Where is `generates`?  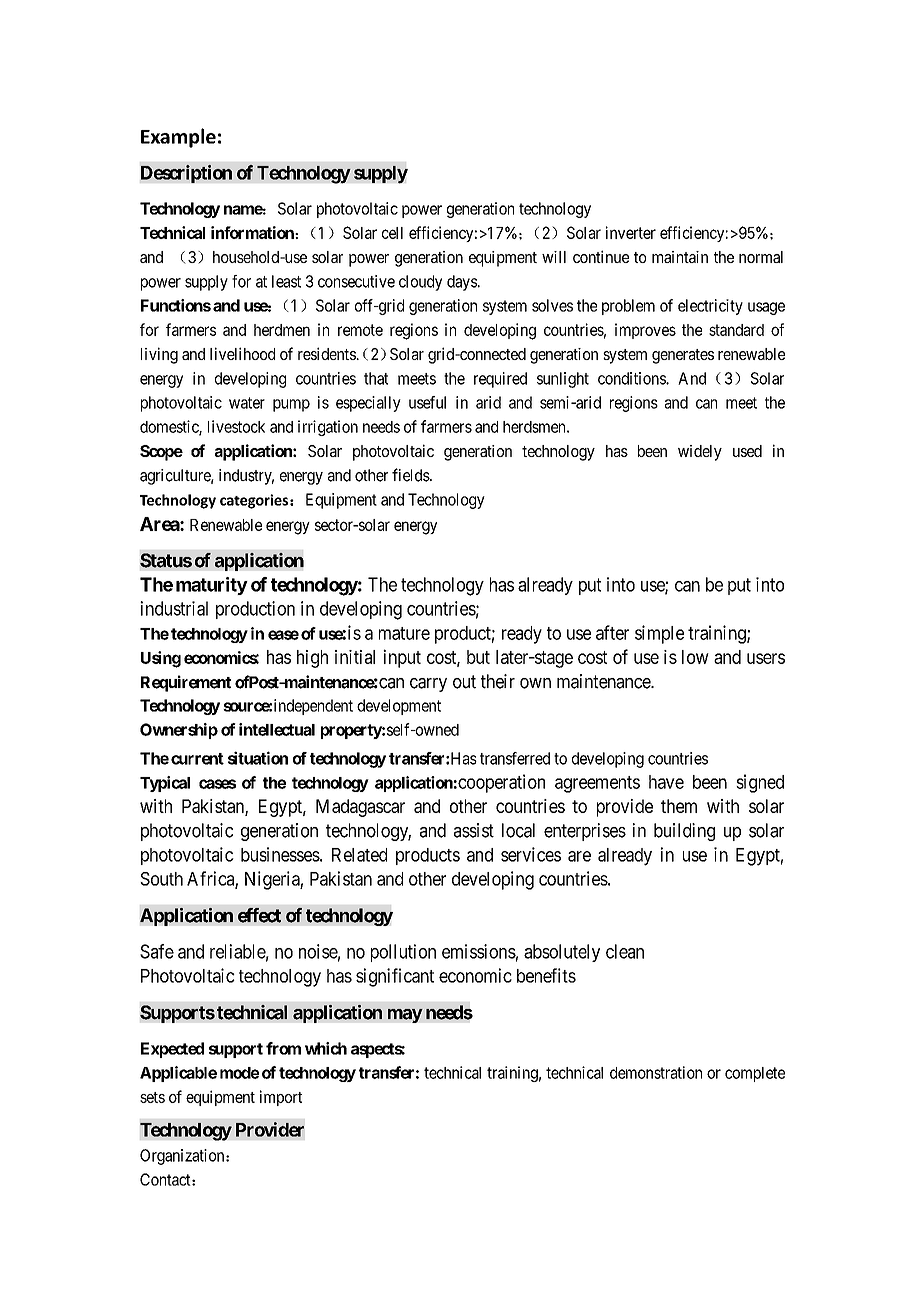 generates is located at coordinates (683, 356).
